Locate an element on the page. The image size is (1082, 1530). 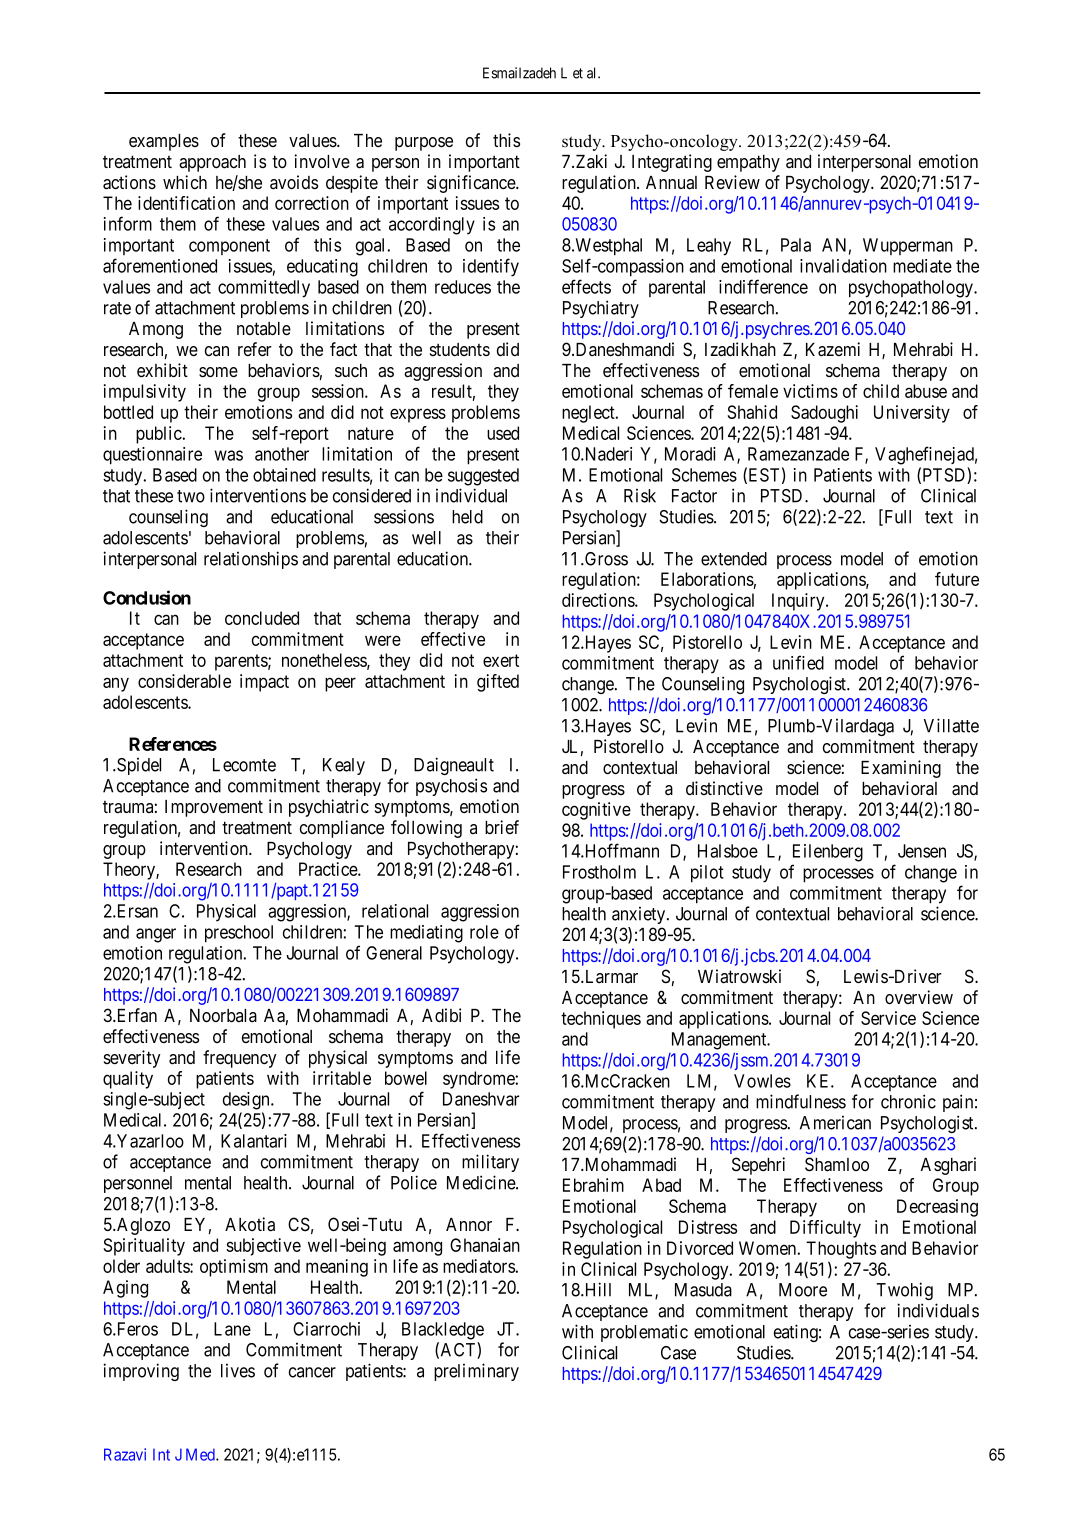
Improvement is located at coordinates (214, 808).
